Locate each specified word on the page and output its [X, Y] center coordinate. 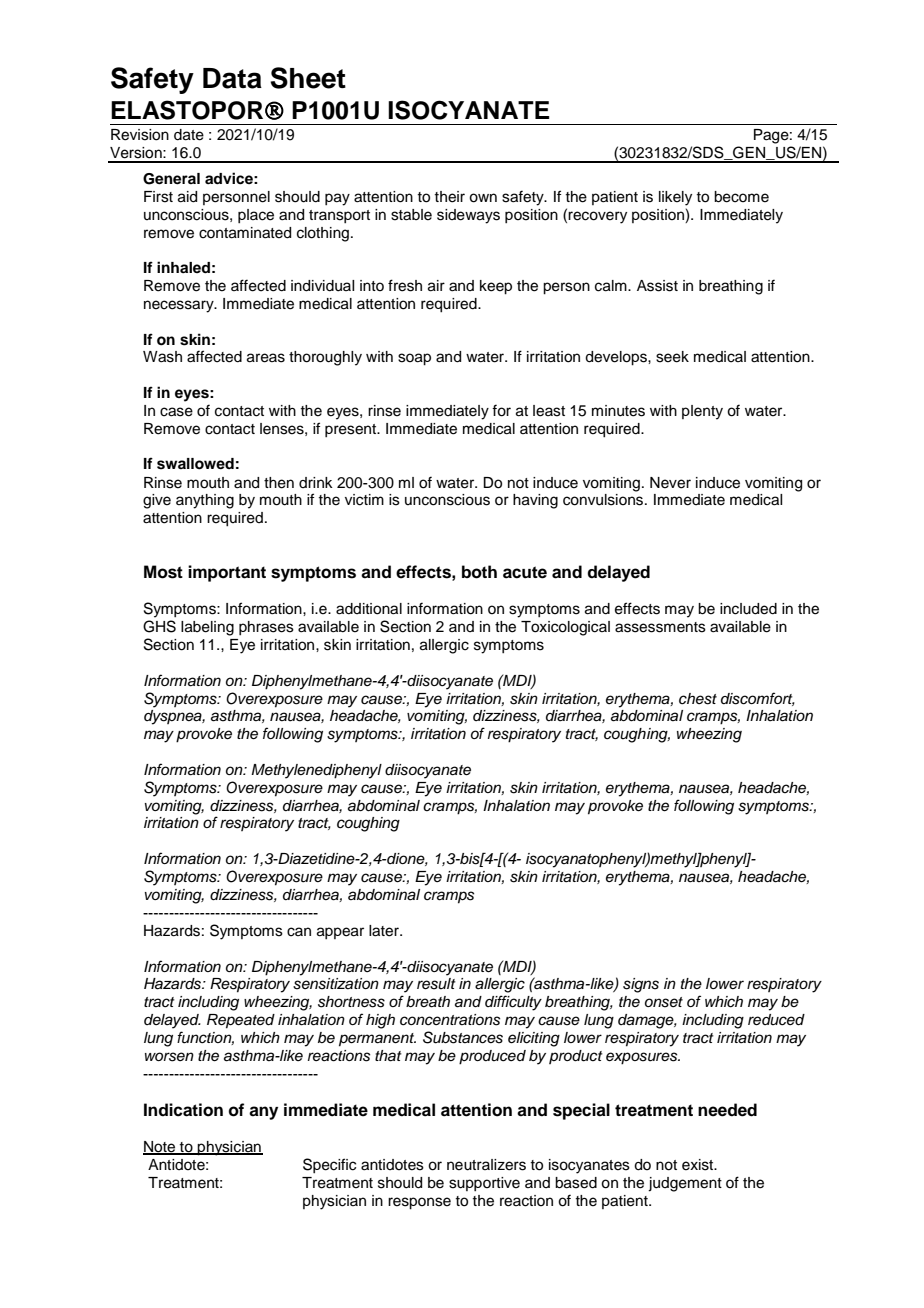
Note [160, 1148]
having [535, 501]
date [189, 135]
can [299, 932]
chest [698, 699]
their [449, 197]
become [741, 197]
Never [670, 483]
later [385, 931]
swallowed [195, 464]
